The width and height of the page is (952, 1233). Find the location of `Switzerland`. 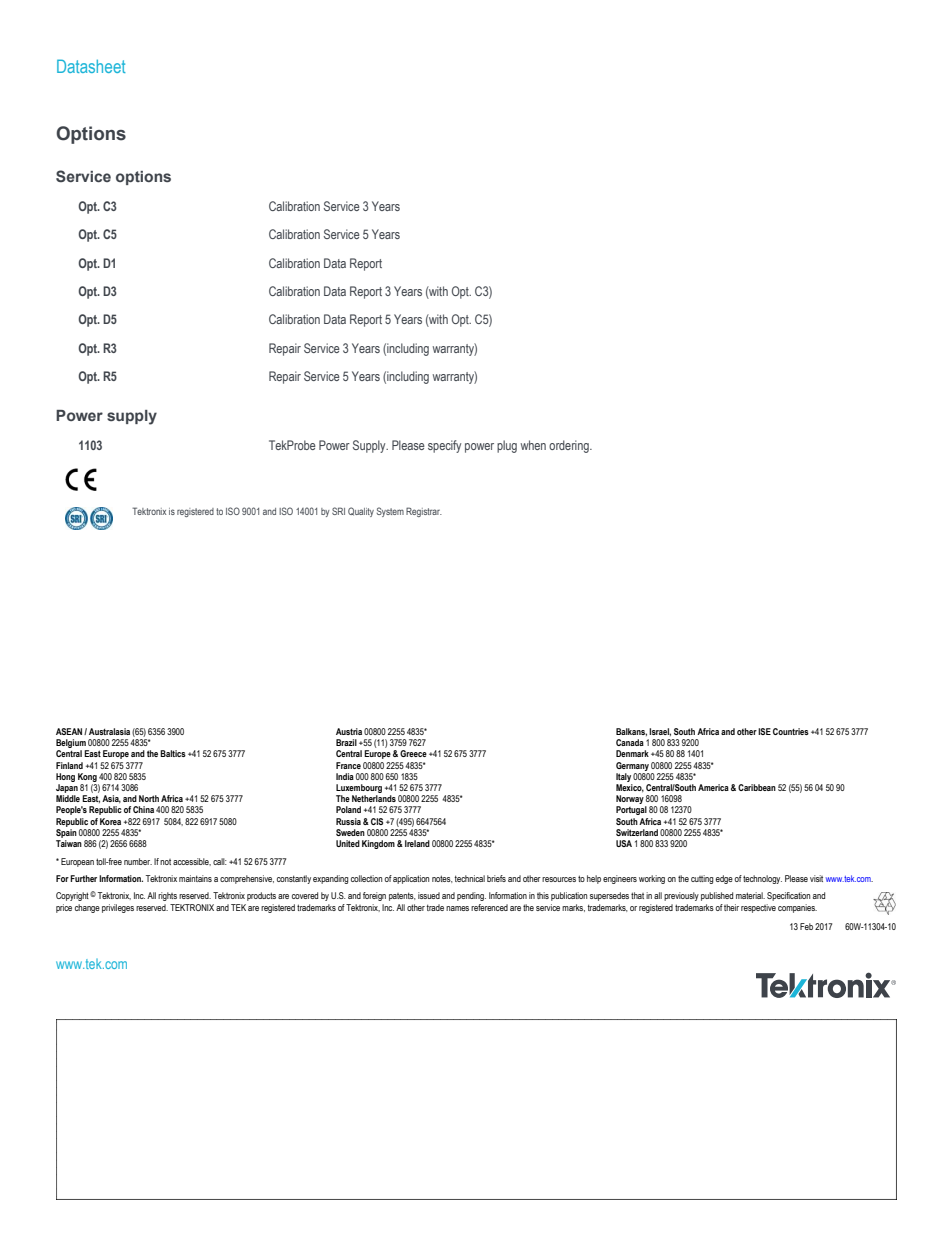

Switzerland is located at coordinates (637, 832).
